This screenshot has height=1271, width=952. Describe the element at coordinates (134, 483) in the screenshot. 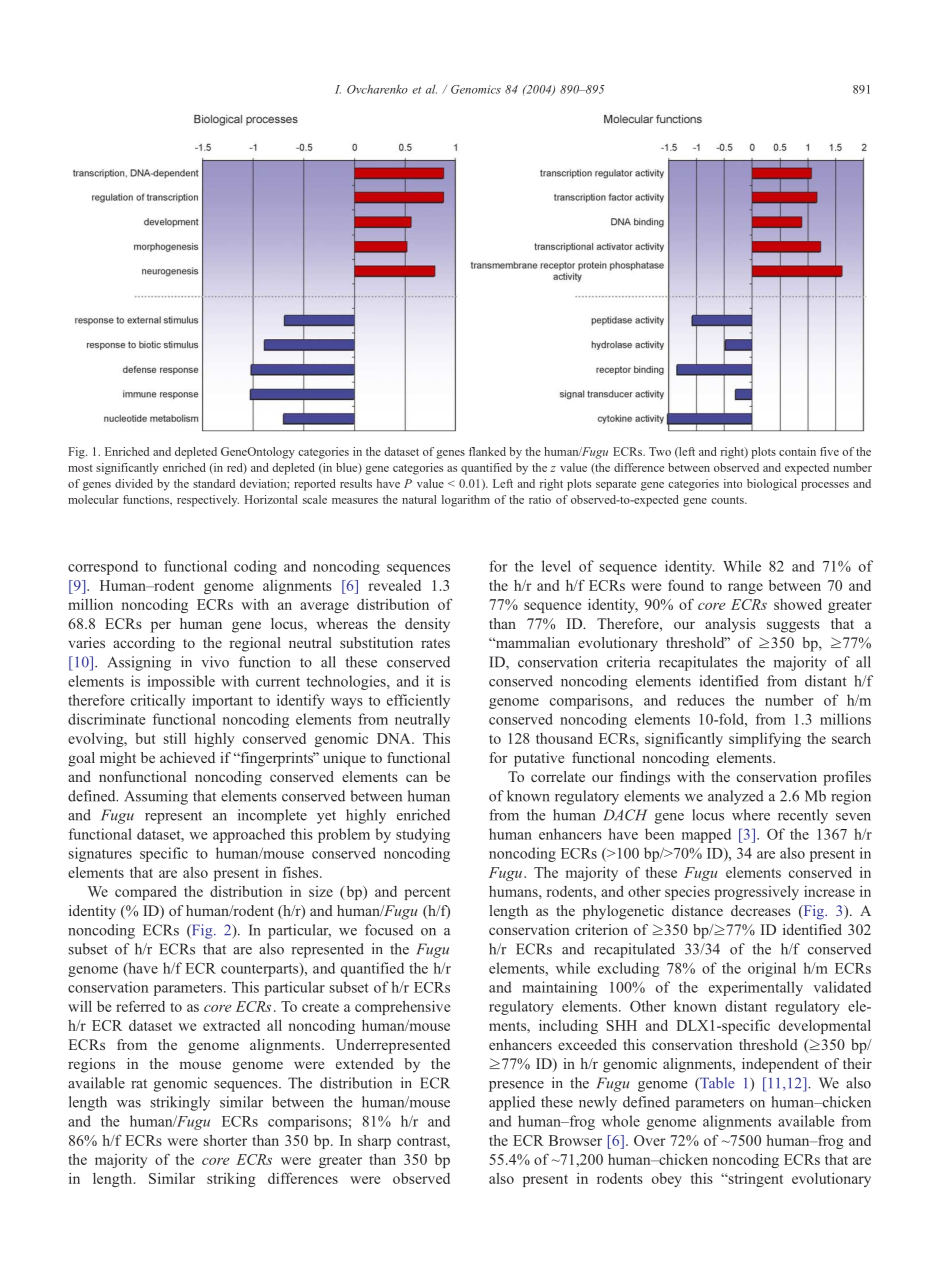

I see `divided` at that location.
